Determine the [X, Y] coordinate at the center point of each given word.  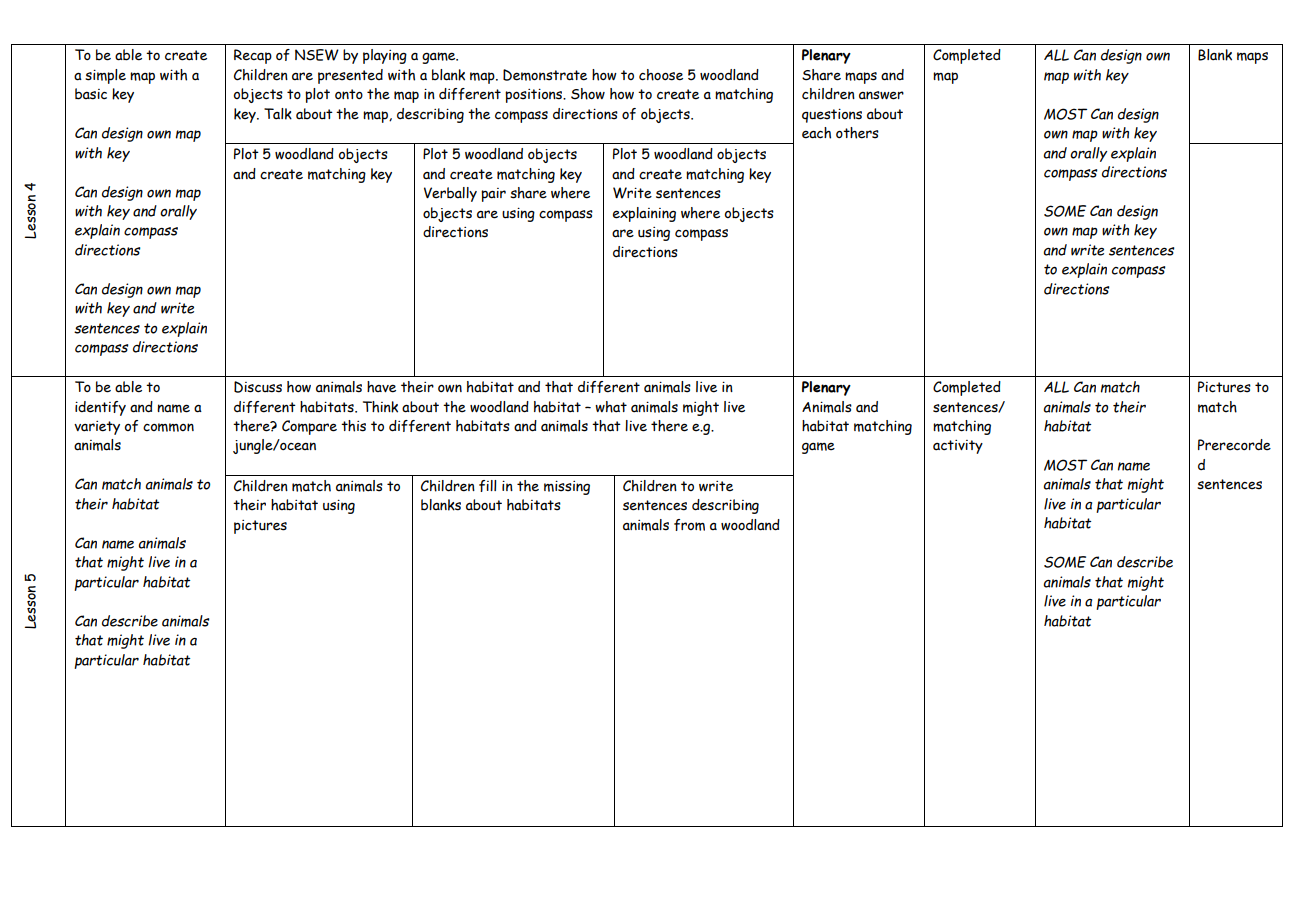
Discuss [258, 387]
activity [958, 447]
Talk [278, 114]
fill [488, 486]
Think [380, 407]
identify [100, 408]
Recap [253, 56]
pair [493, 195]
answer [881, 95]
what [611, 407]
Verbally [450, 194]
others [857, 133]
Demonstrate [545, 75]
